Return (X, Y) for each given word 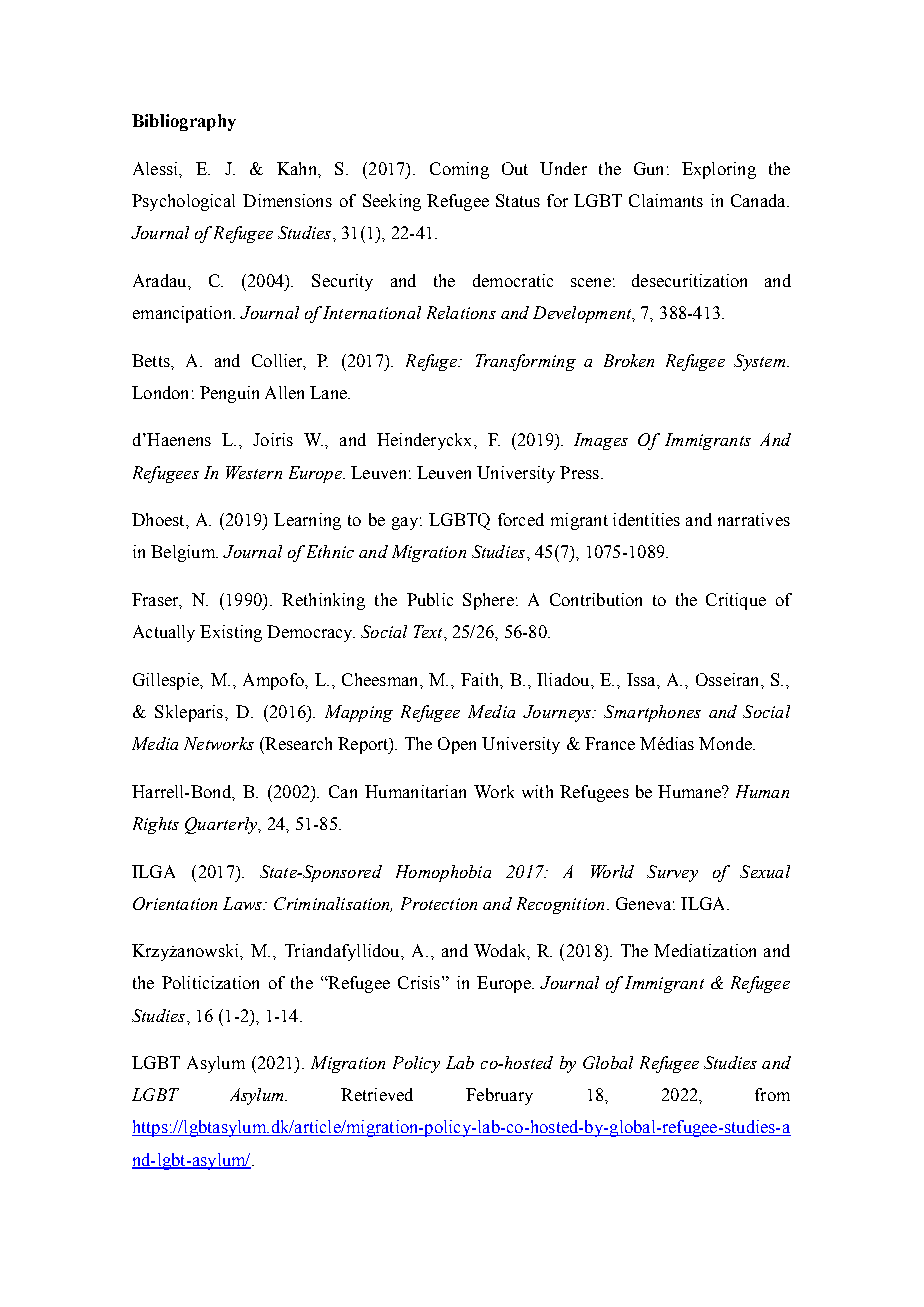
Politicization (210, 982)
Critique (736, 601)
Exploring (719, 170)
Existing (231, 633)
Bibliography (184, 122)
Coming (459, 170)
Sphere (488, 601)
